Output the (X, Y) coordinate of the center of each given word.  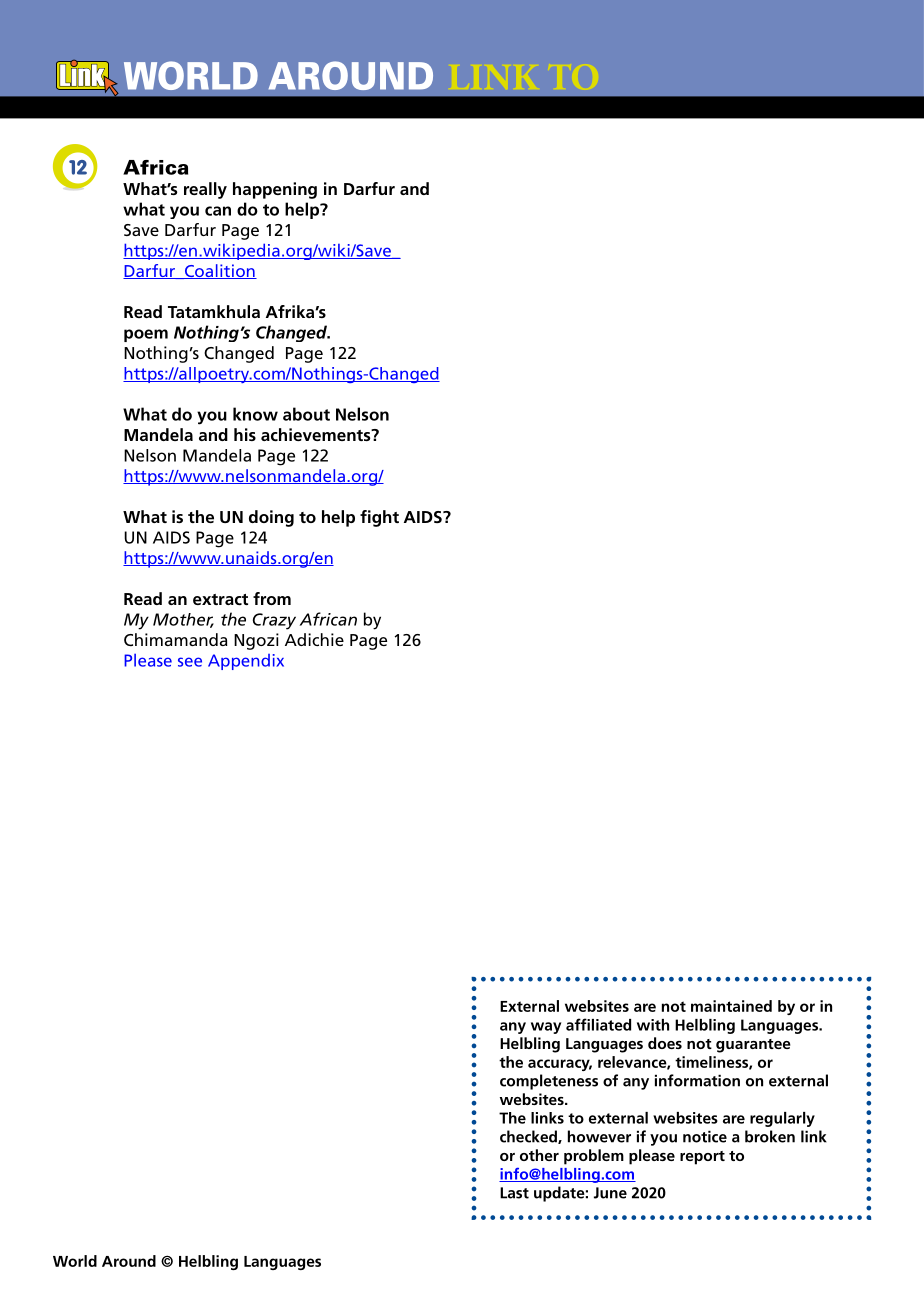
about (306, 414)
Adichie (314, 639)
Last (514, 1193)
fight (379, 518)
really (205, 190)
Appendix (246, 662)
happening (275, 190)
